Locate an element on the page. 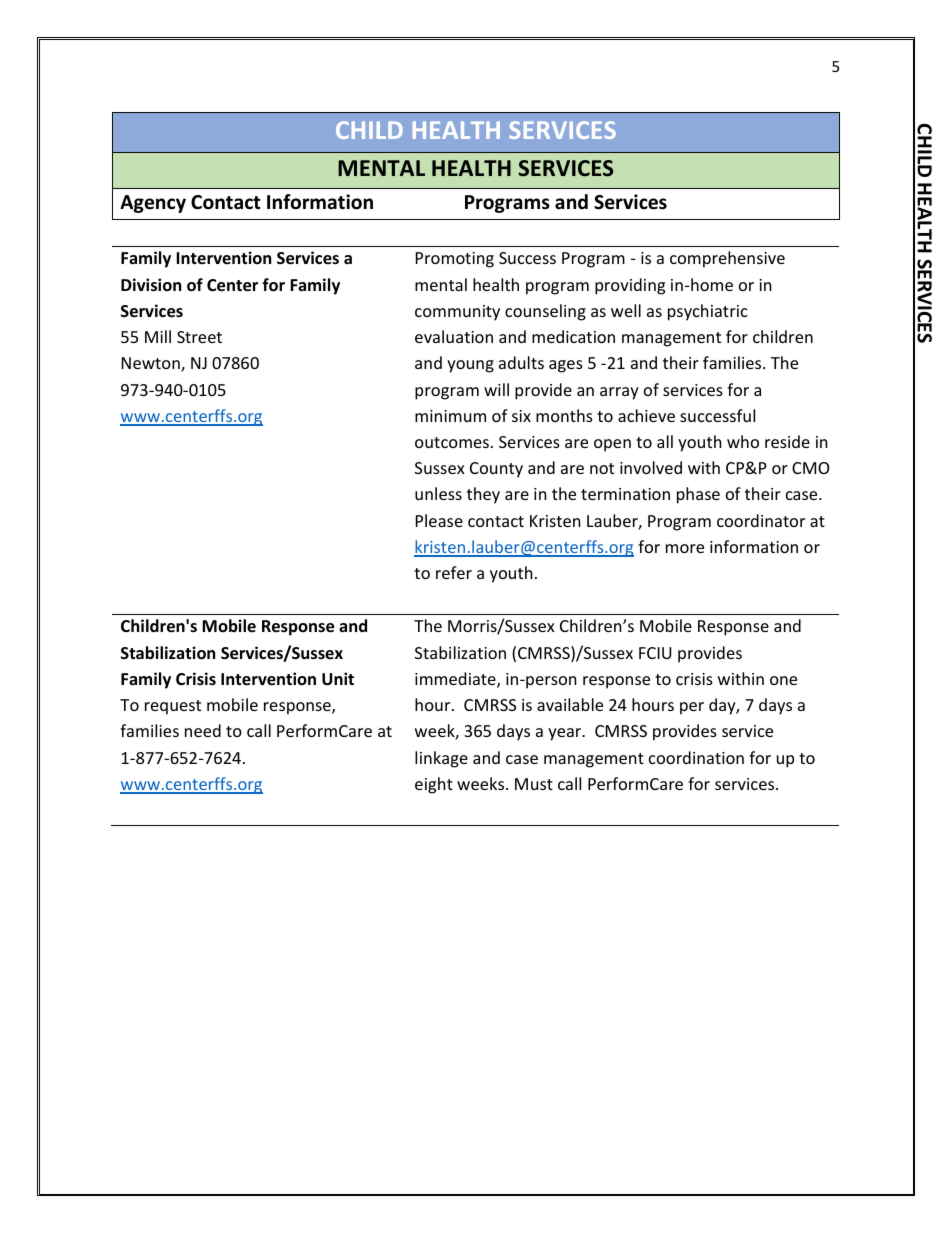 The image size is (952, 1233). Agency is located at coordinates (153, 204).
